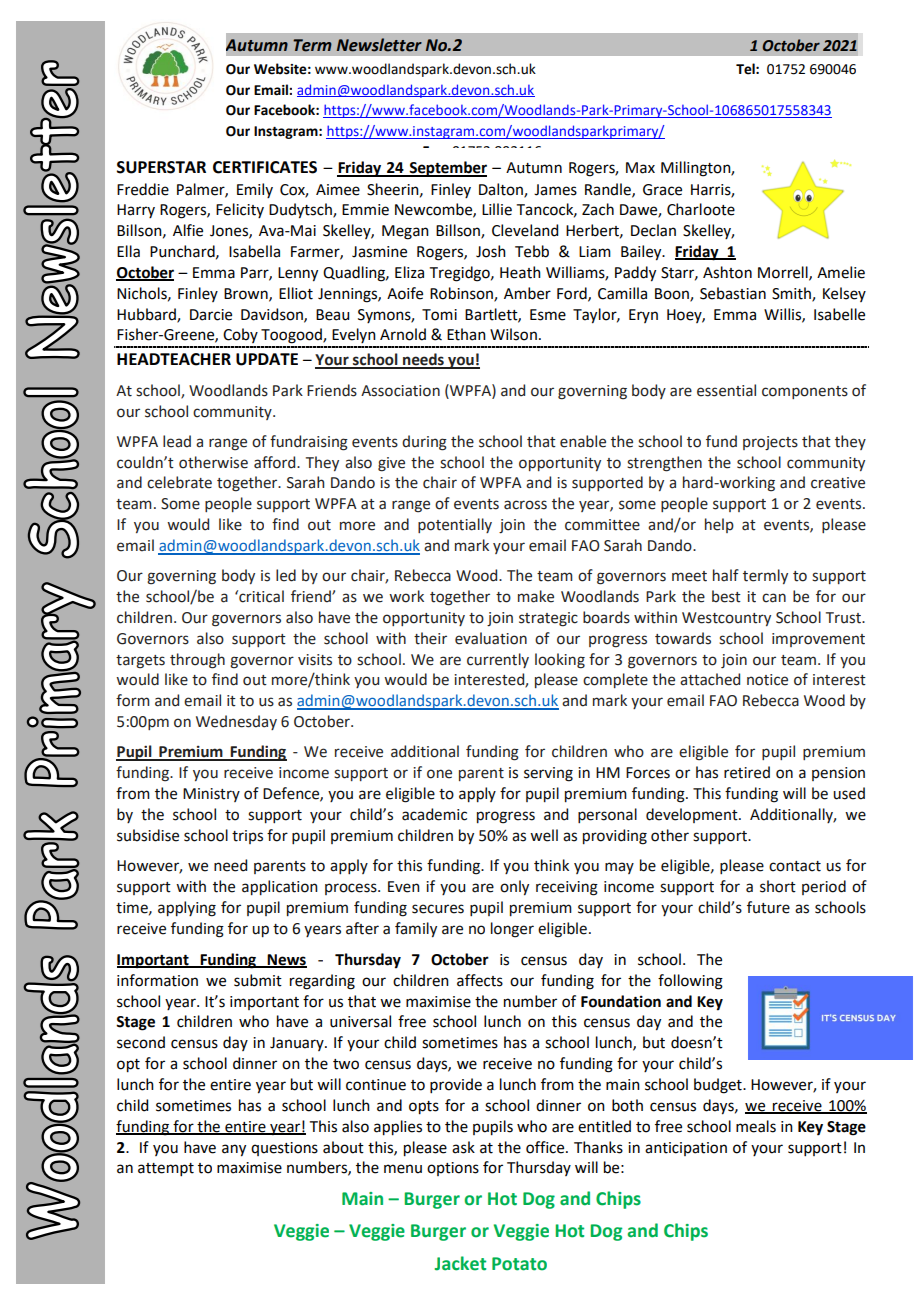 The image size is (924, 1307). Describe the element at coordinates (784, 273) in the page. I see `Morrell` at that location.
